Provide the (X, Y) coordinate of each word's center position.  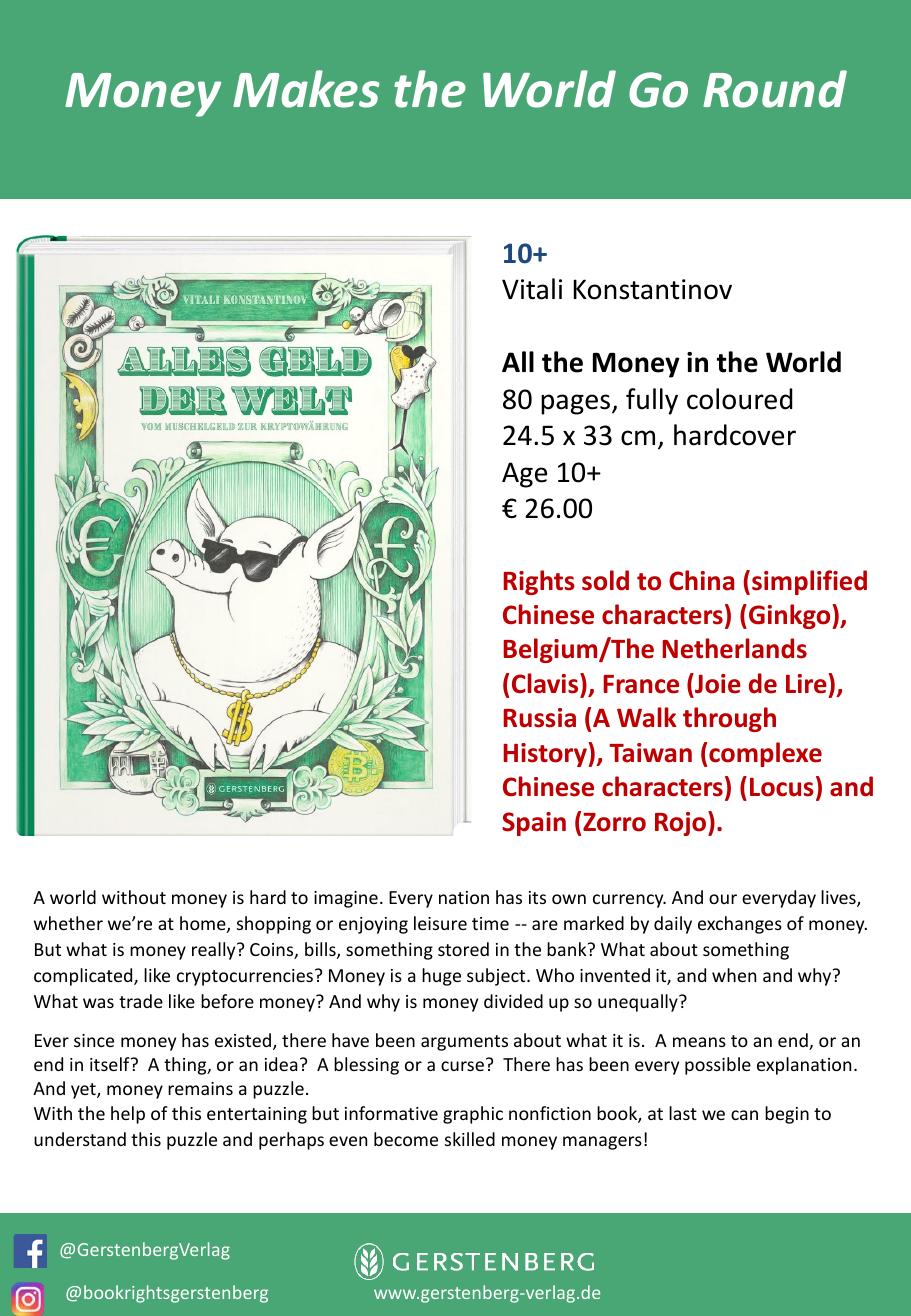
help (128, 1115)
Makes (306, 89)
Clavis (546, 683)
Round (775, 89)
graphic (473, 1115)
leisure (440, 923)
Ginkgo (789, 616)
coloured (740, 399)
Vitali (532, 289)
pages (577, 404)
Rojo (682, 823)
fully (652, 401)
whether (68, 923)
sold (605, 580)
